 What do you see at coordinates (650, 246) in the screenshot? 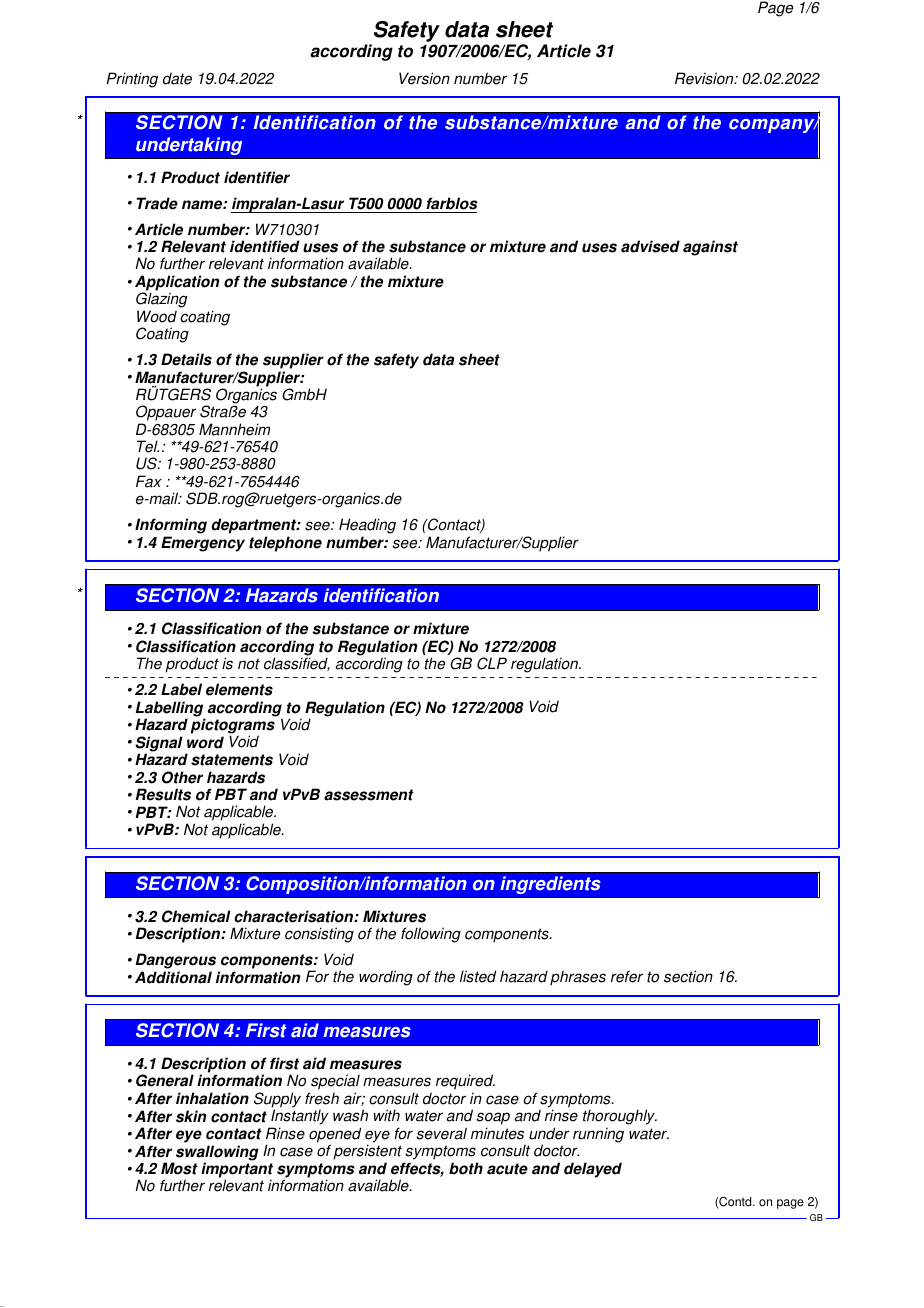
I see `advised` at bounding box center [650, 246].
